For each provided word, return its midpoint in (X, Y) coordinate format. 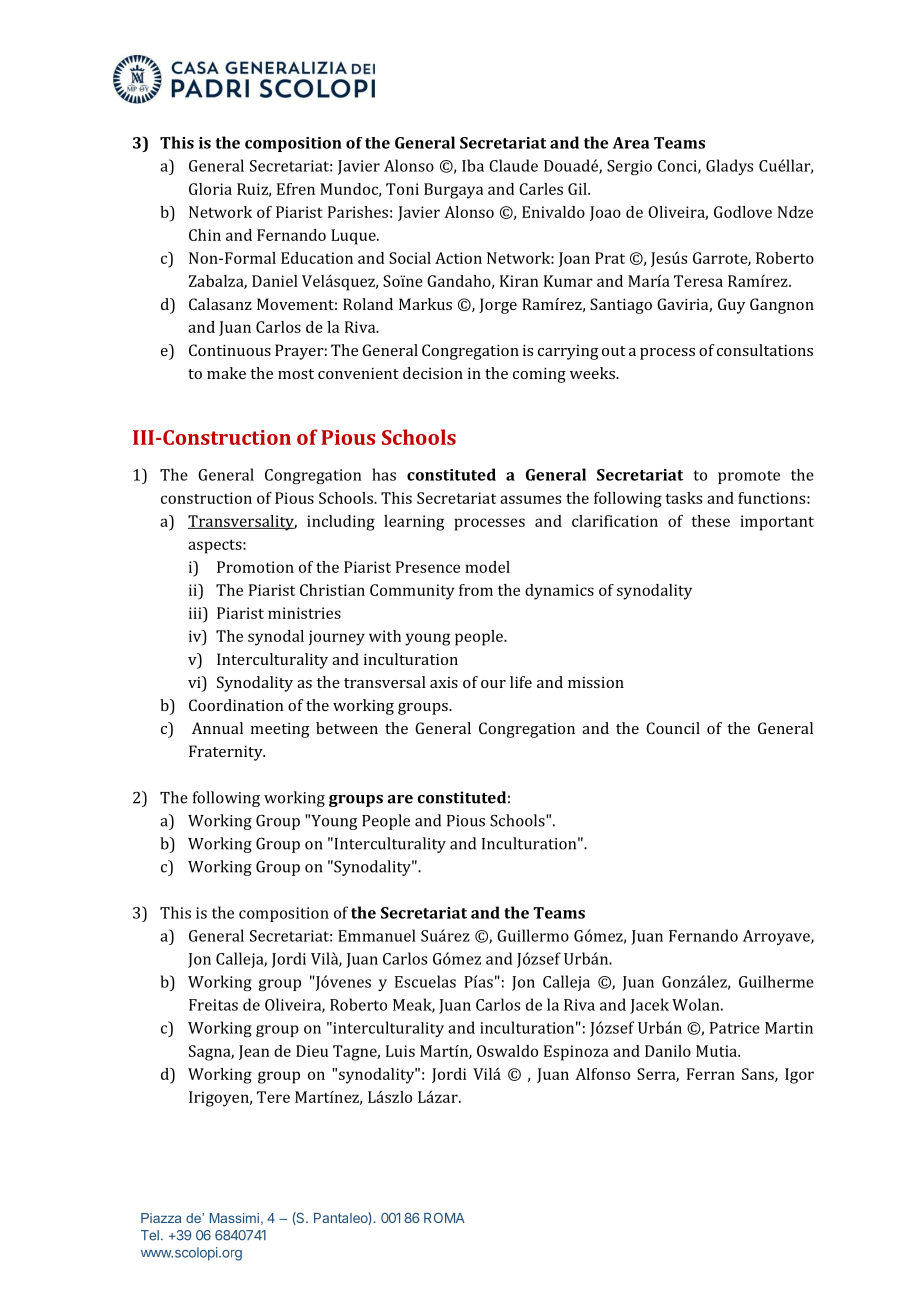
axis (444, 682)
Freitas (213, 1005)
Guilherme (776, 981)
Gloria (210, 189)
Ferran (711, 1074)
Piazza (161, 1218)
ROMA (444, 1218)
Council (673, 728)
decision (433, 373)
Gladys (729, 167)
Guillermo (533, 935)
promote (749, 477)
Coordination (236, 705)
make (226, 373)
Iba (473, 165)
